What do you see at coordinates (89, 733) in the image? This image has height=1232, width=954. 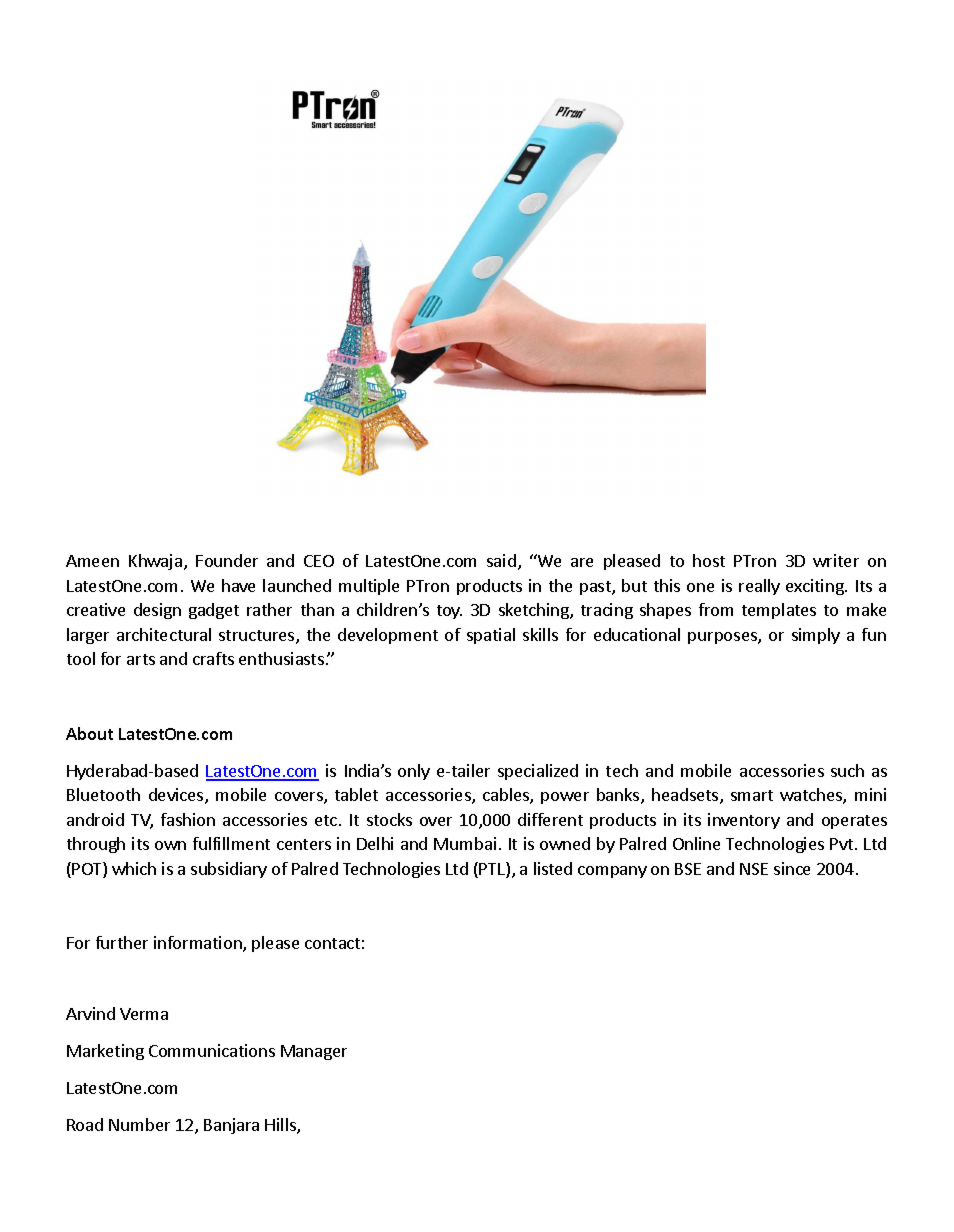 I see `About` at bounding box center [89, 733].
